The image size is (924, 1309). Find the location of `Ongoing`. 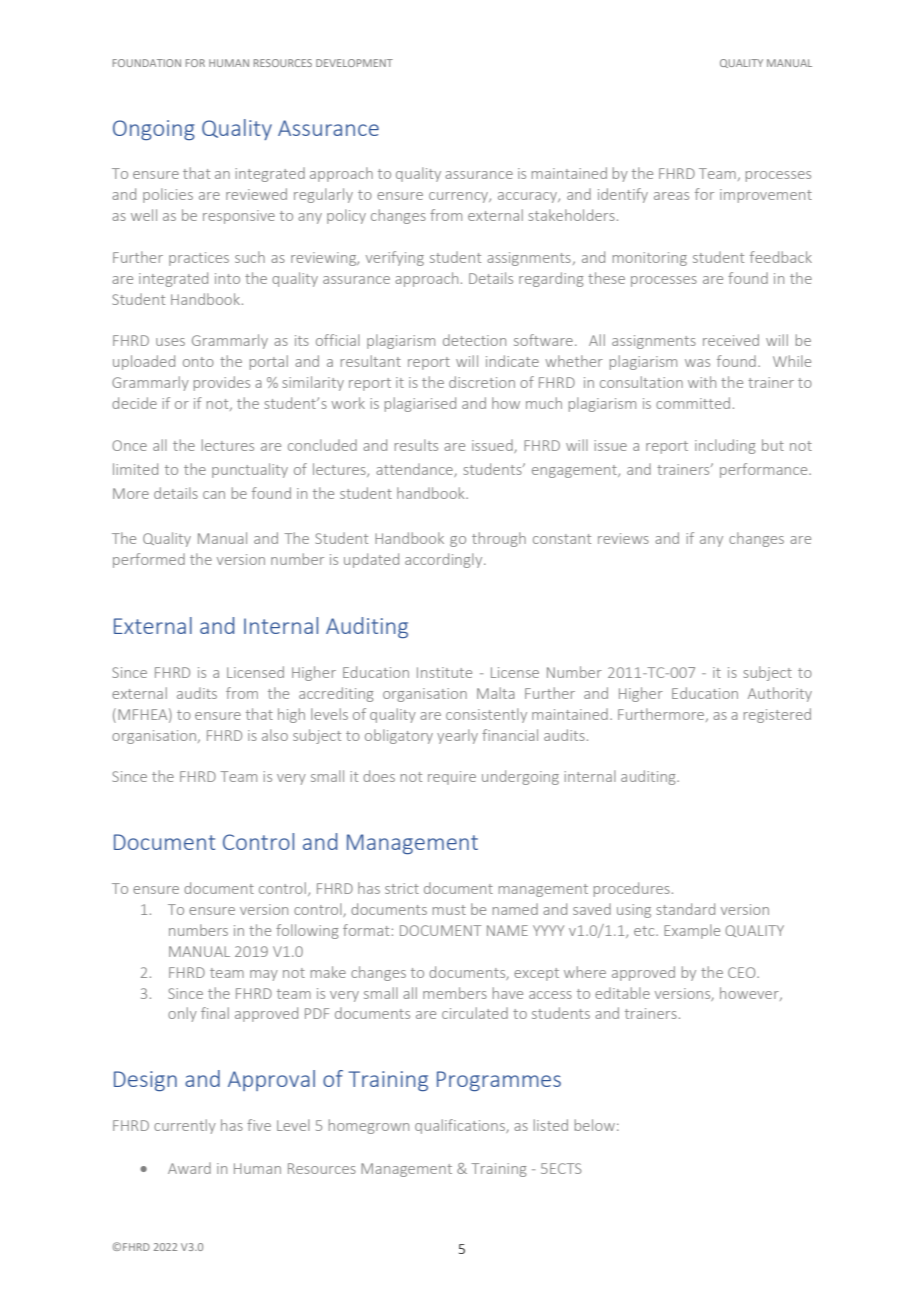

Ongoing is located at coordinates (154, 130).
